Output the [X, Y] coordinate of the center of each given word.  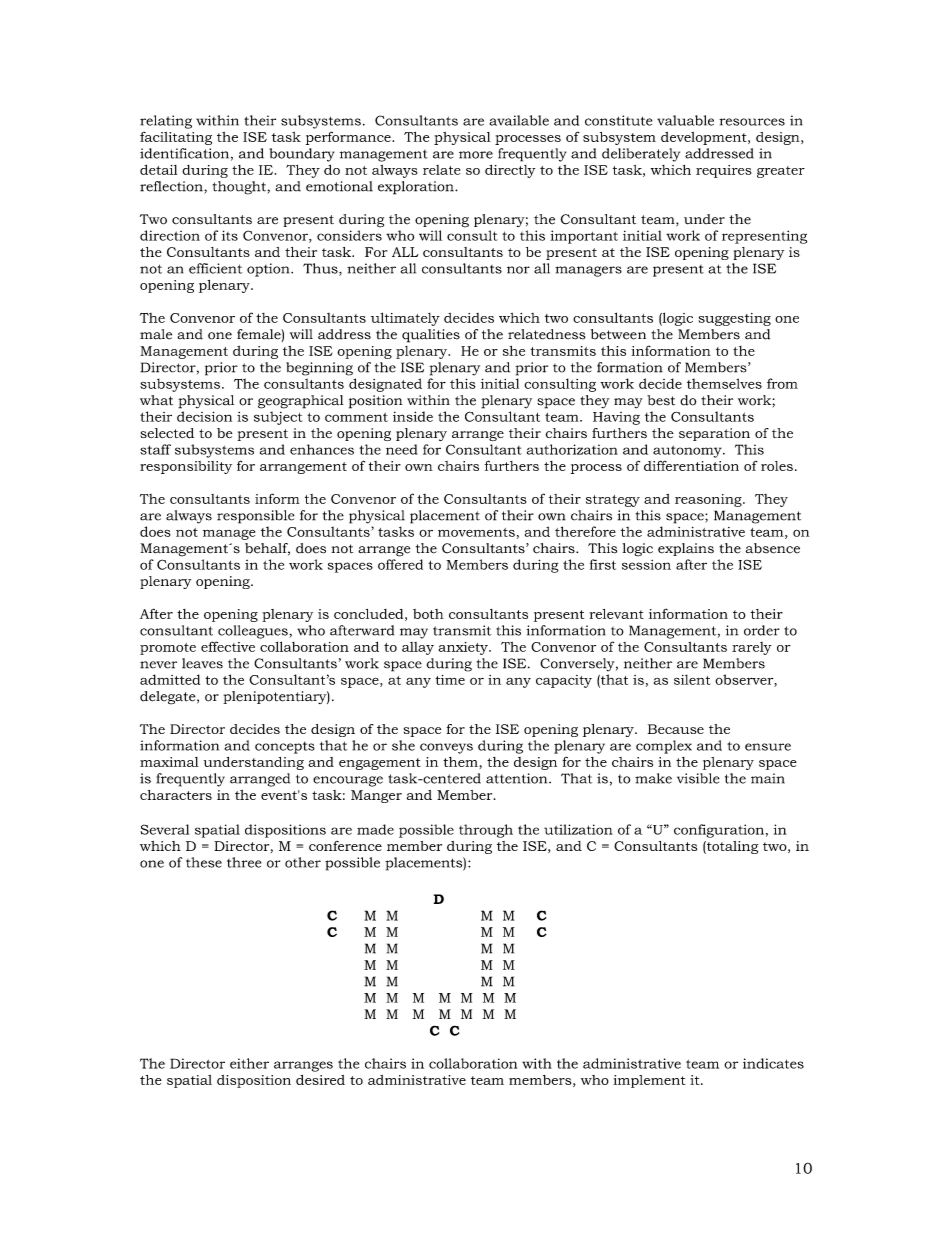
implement [649, 1081]
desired [320, 1080]
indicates [773, 1063]
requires [723, 171]
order [762, 630]
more [476, 155]
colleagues [254, 632]
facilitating [176, 138]
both [428, 614]
